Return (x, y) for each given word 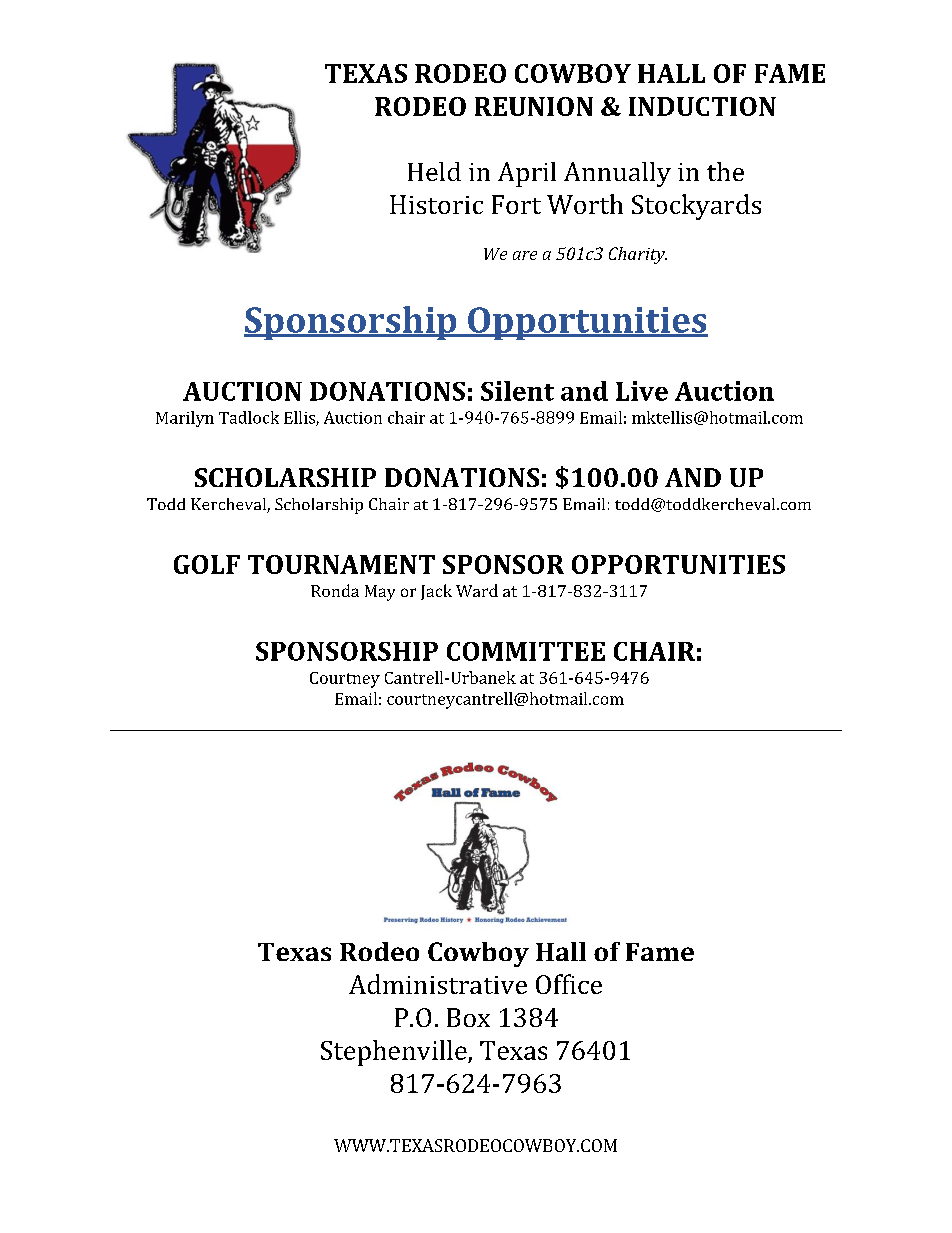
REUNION (534, 106)
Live (642, 391)
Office (569, 984)
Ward (477, 590)
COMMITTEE (526, 651)
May (380, 593)
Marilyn (185, 419)
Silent (517, 391)
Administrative (438, 984)
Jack (436, 592)
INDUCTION (702, 106)
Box (468, 1017)
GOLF (207, 564)
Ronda (335, 590)
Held (434, 171)
